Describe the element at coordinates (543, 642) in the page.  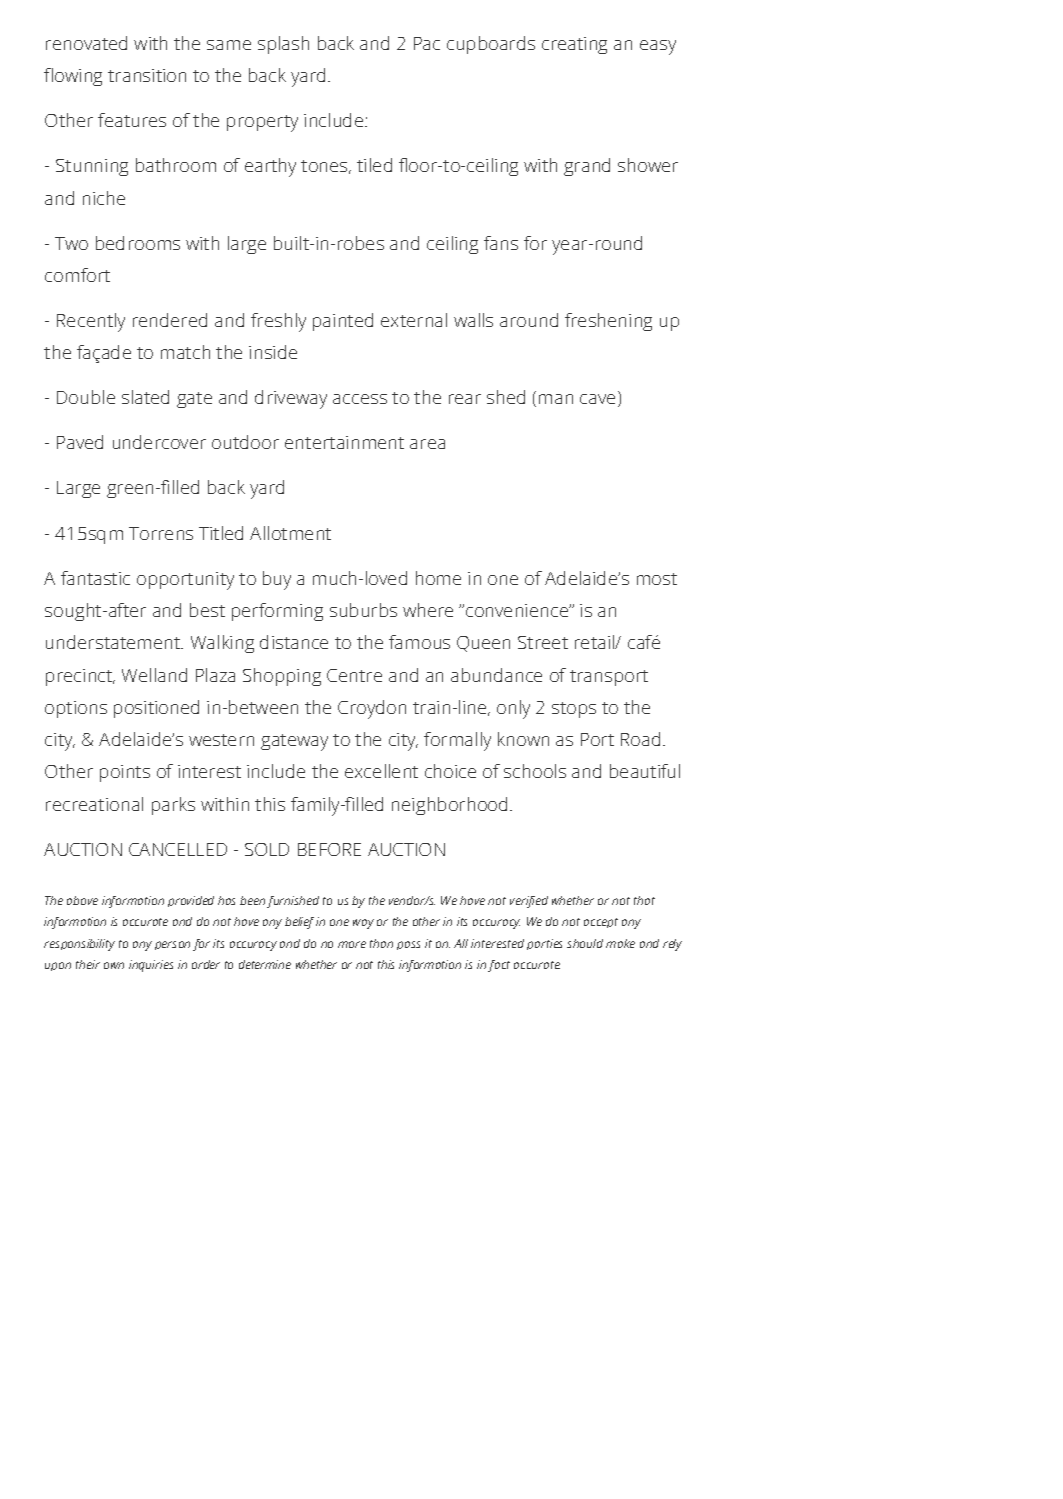
I see `Street` at that location.
